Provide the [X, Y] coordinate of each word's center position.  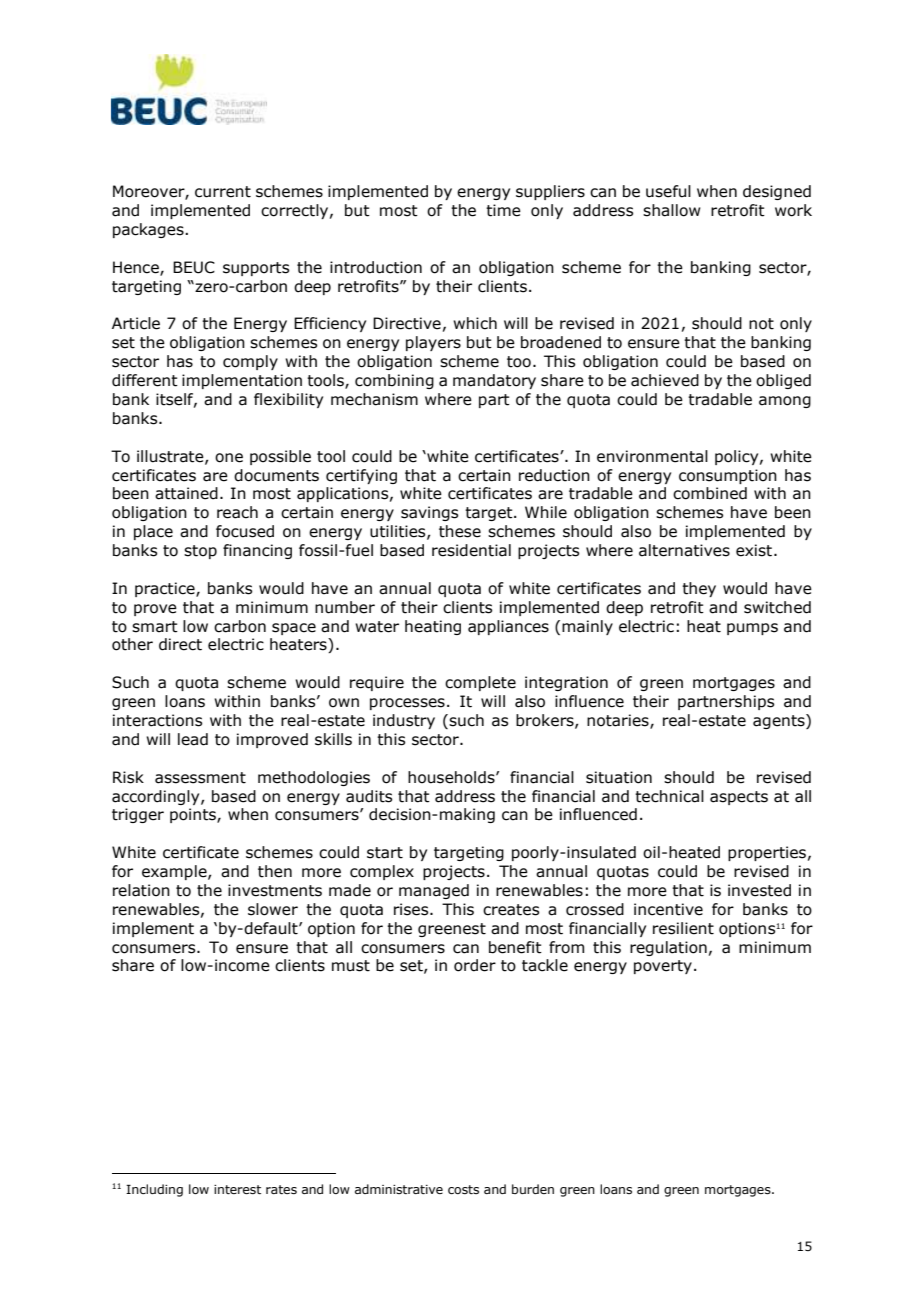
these [460, 531]
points [194, 815]
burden [533, 1189]
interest [237, 1189]
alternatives [684, 550]
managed [434, 891]
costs [463, 1189]
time [503, 210]
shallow [672, 210]
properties [767, 853]
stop [200, 552]
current [223, 192]
